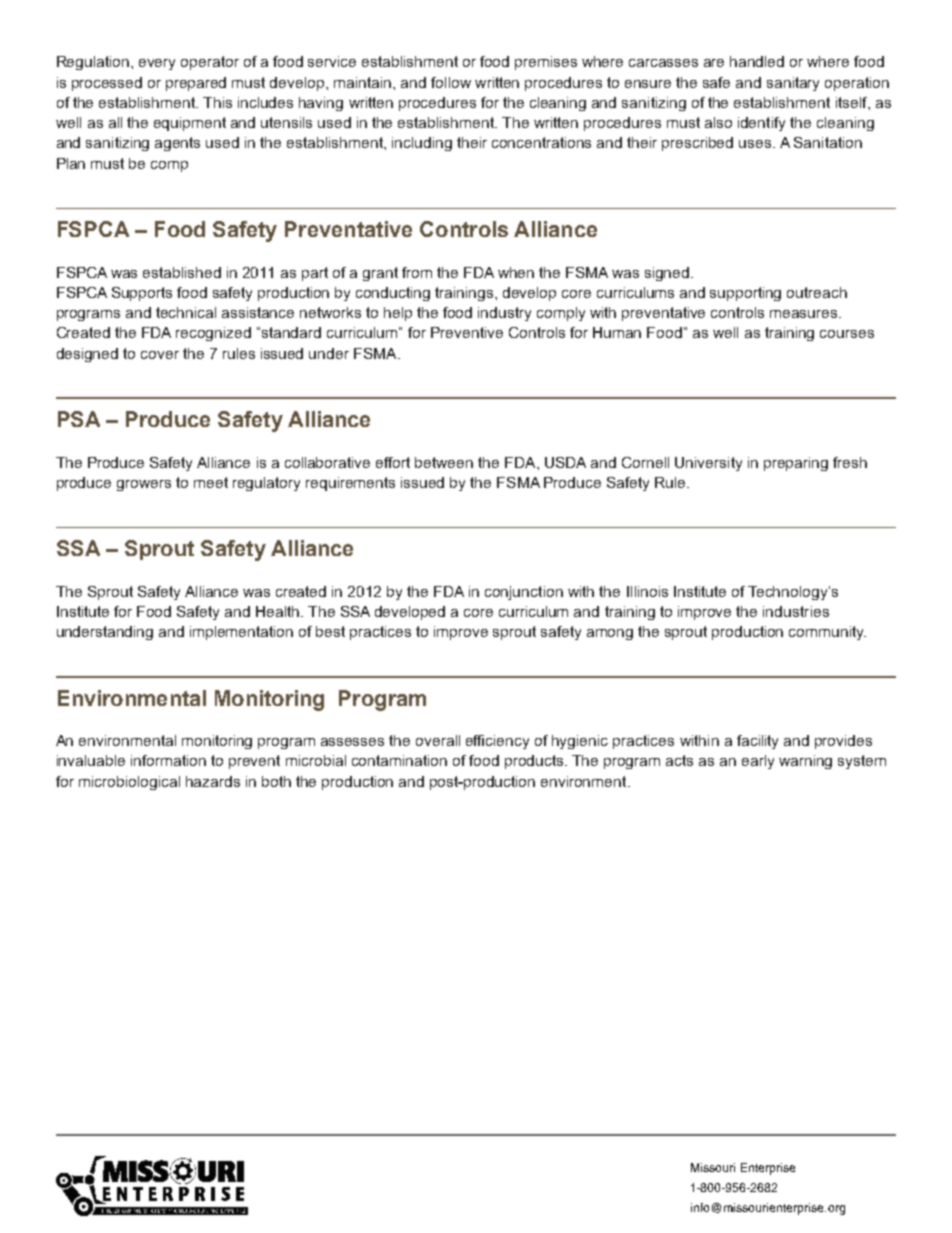 The height and width of the page is (1233, 952). I want to click on measures, so click(805, 314).
